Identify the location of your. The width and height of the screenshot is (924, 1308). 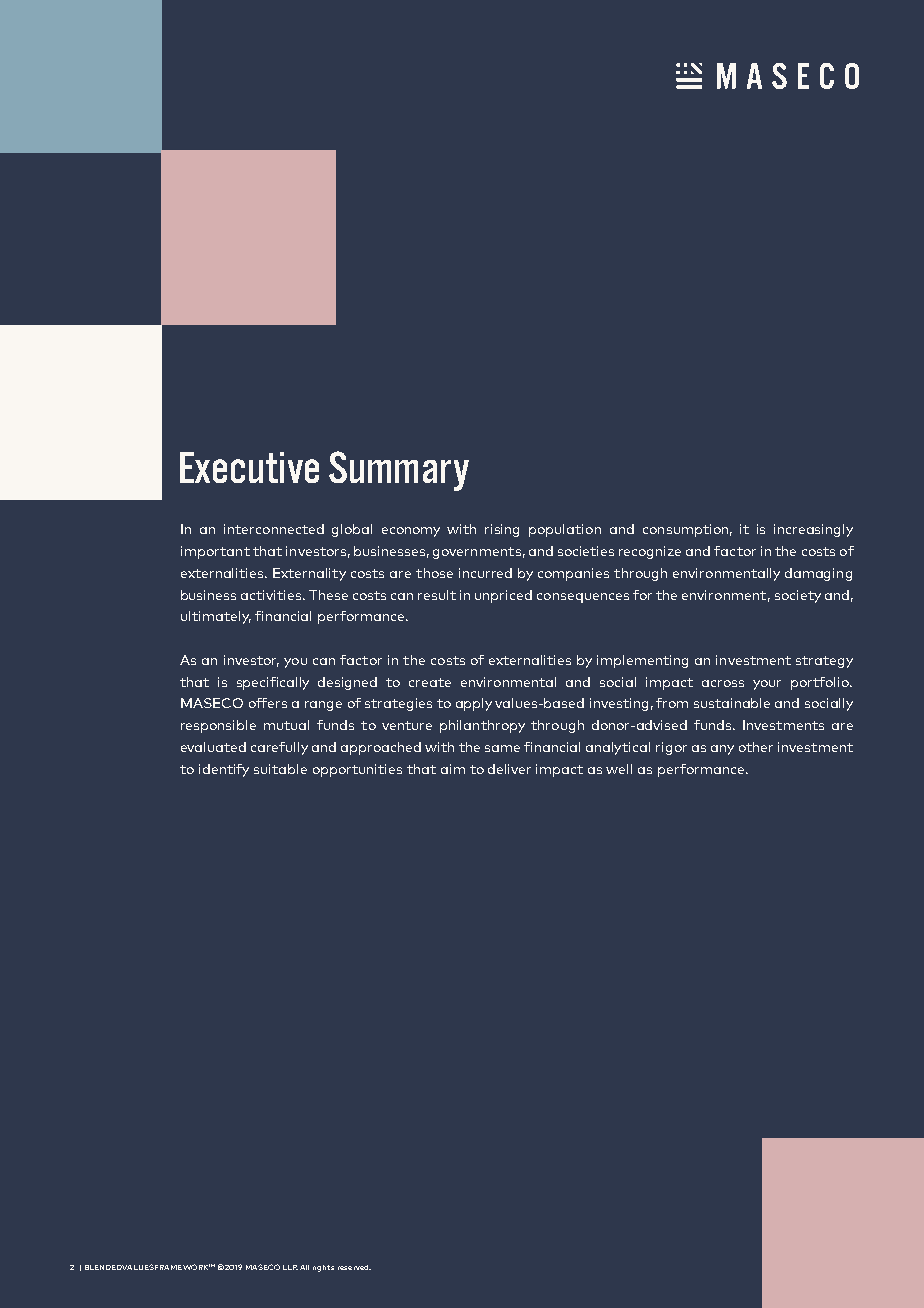
(767, 685).
